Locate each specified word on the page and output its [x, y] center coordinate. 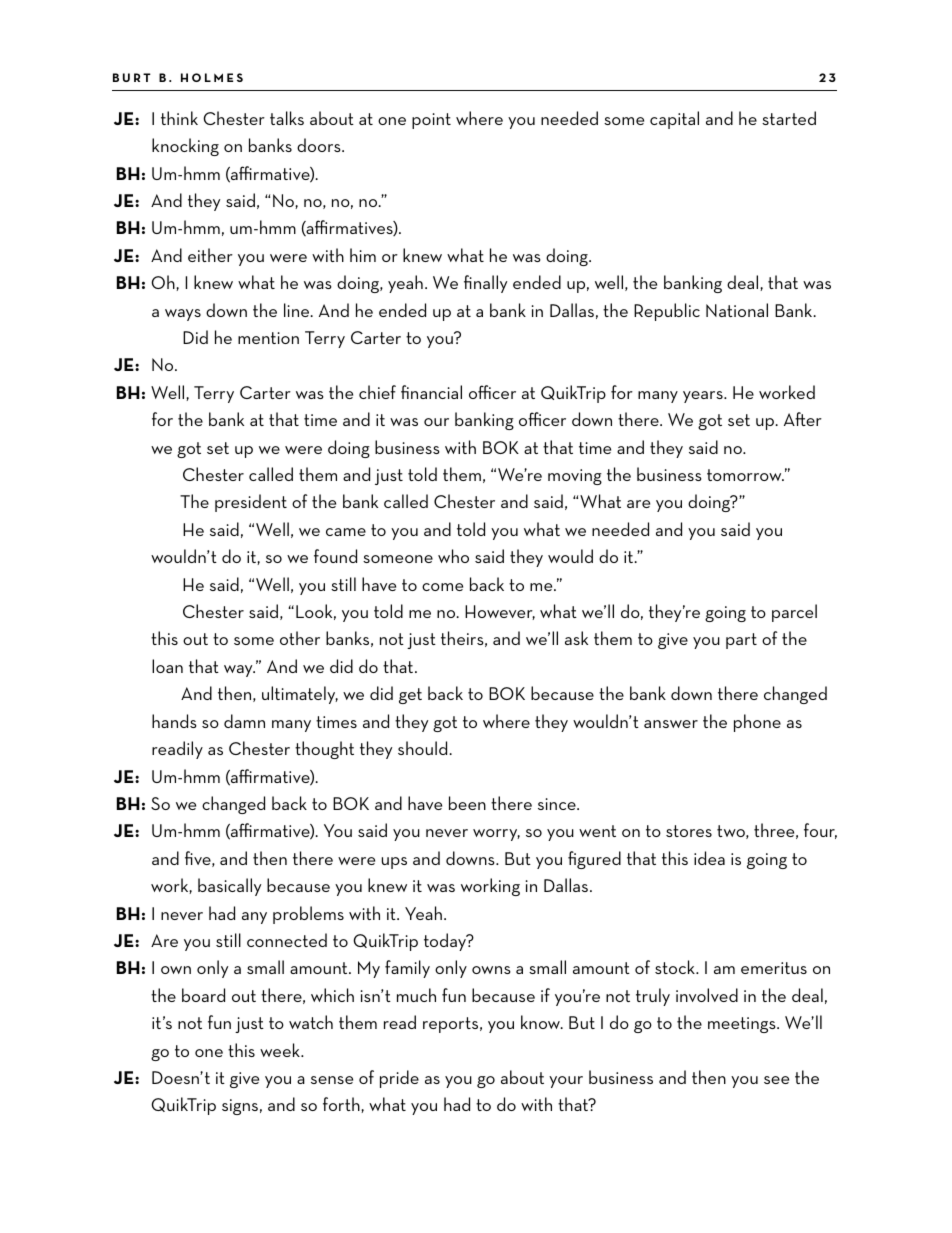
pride [399, 1079]
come [442, 587]
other [300, 638]
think [179, 118]
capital [674, 120]
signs [240, 1107]
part [741, 641]
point [431, 121]
